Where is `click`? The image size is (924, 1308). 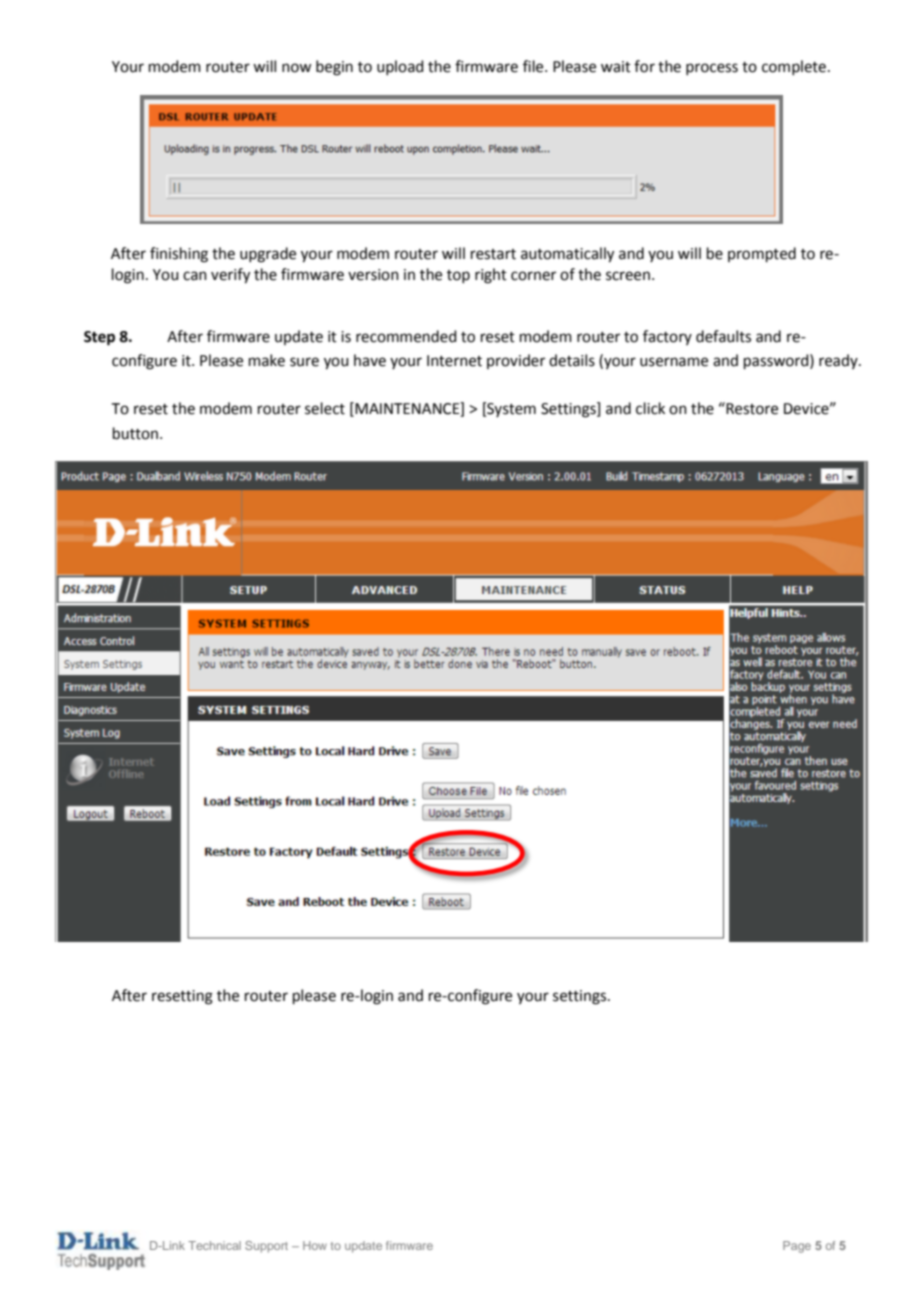
click is located at coordinates (650, 408).
